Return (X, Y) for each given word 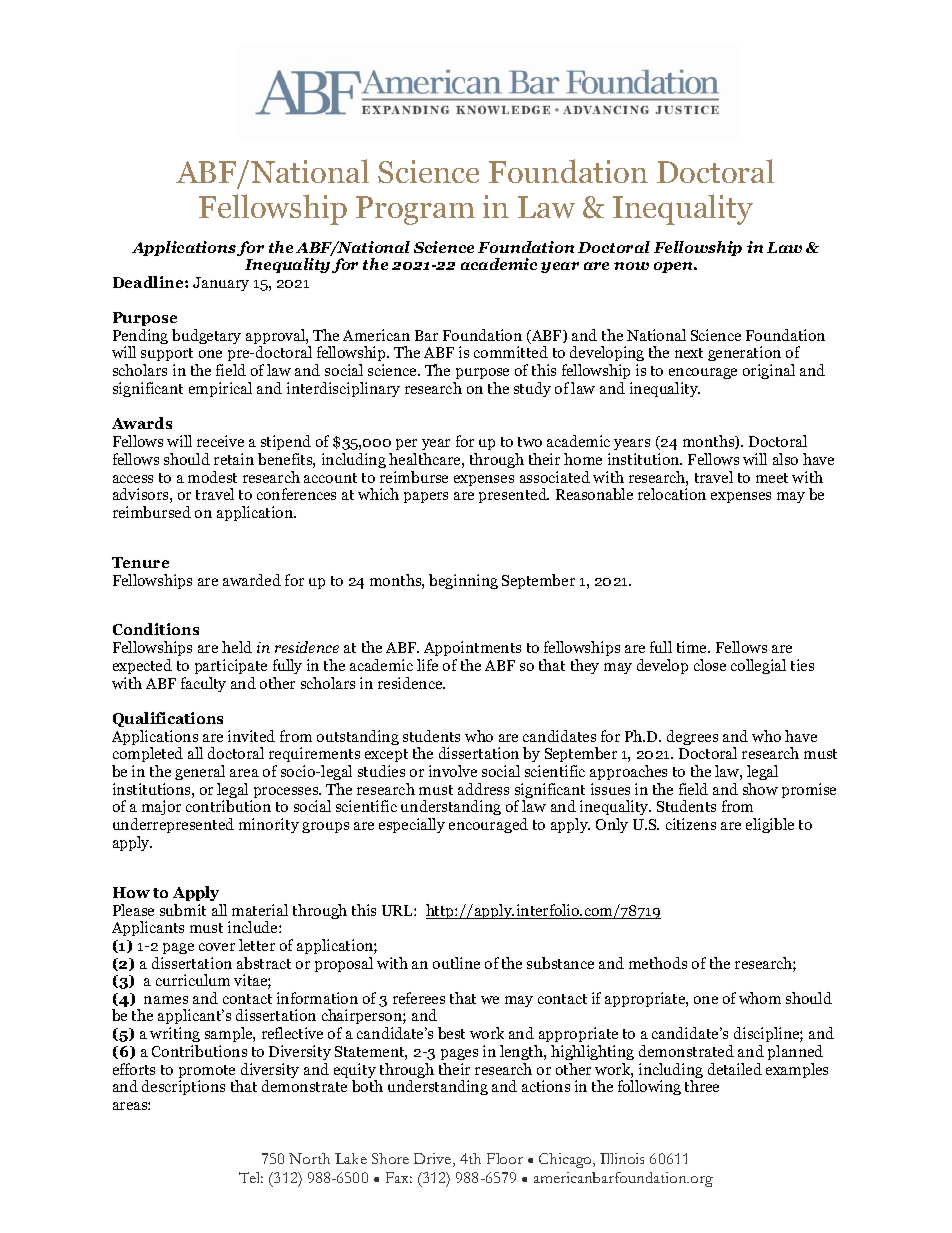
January (221, 284)
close (710, 665)
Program (415, 210)
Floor (505, 1158)
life (427, 665)
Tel (251, 1177)
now (631, 266)
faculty (203, 684)
